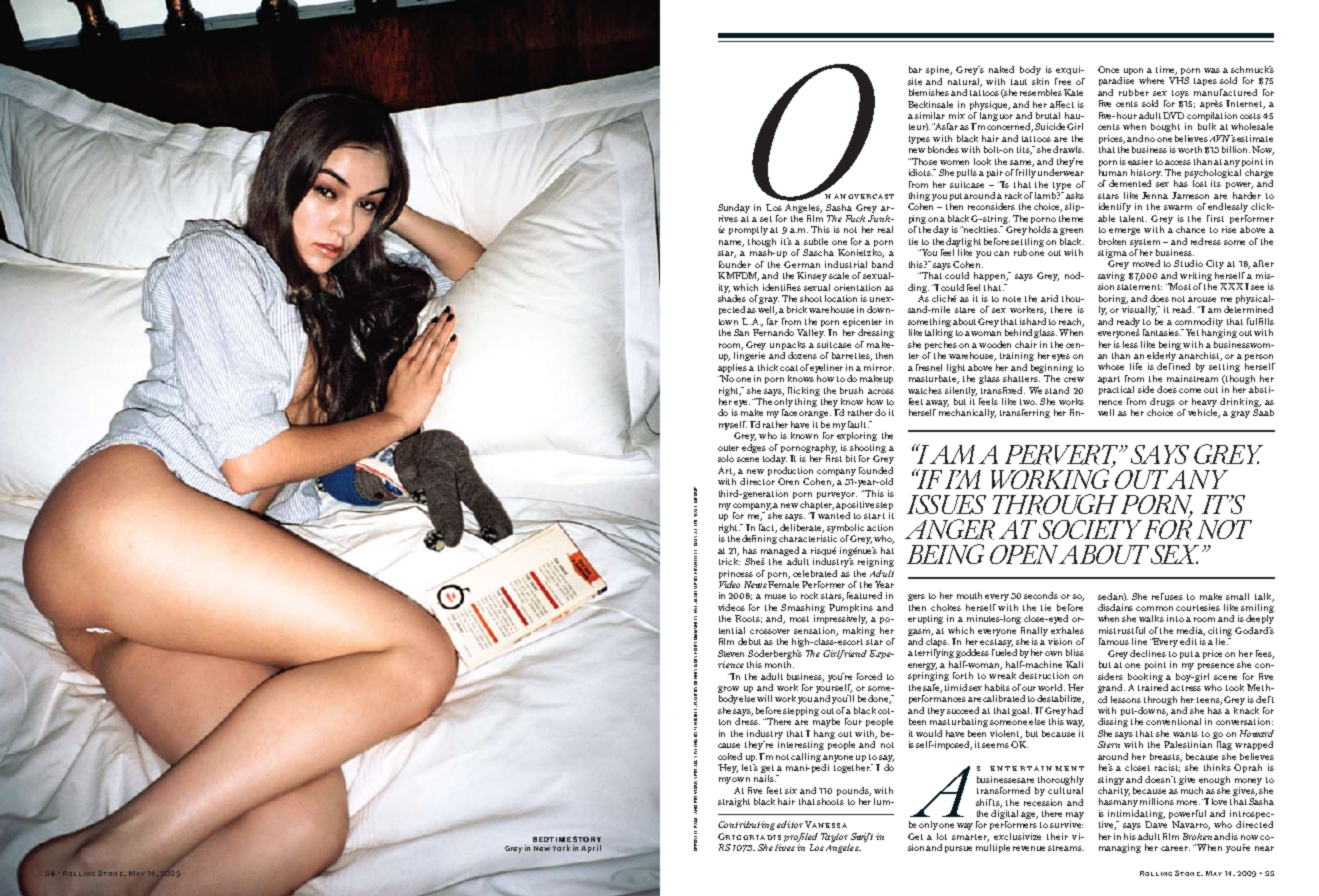 The width and height of the document is (1319, 896). I want to click on Sunday, so click(734, 208).
